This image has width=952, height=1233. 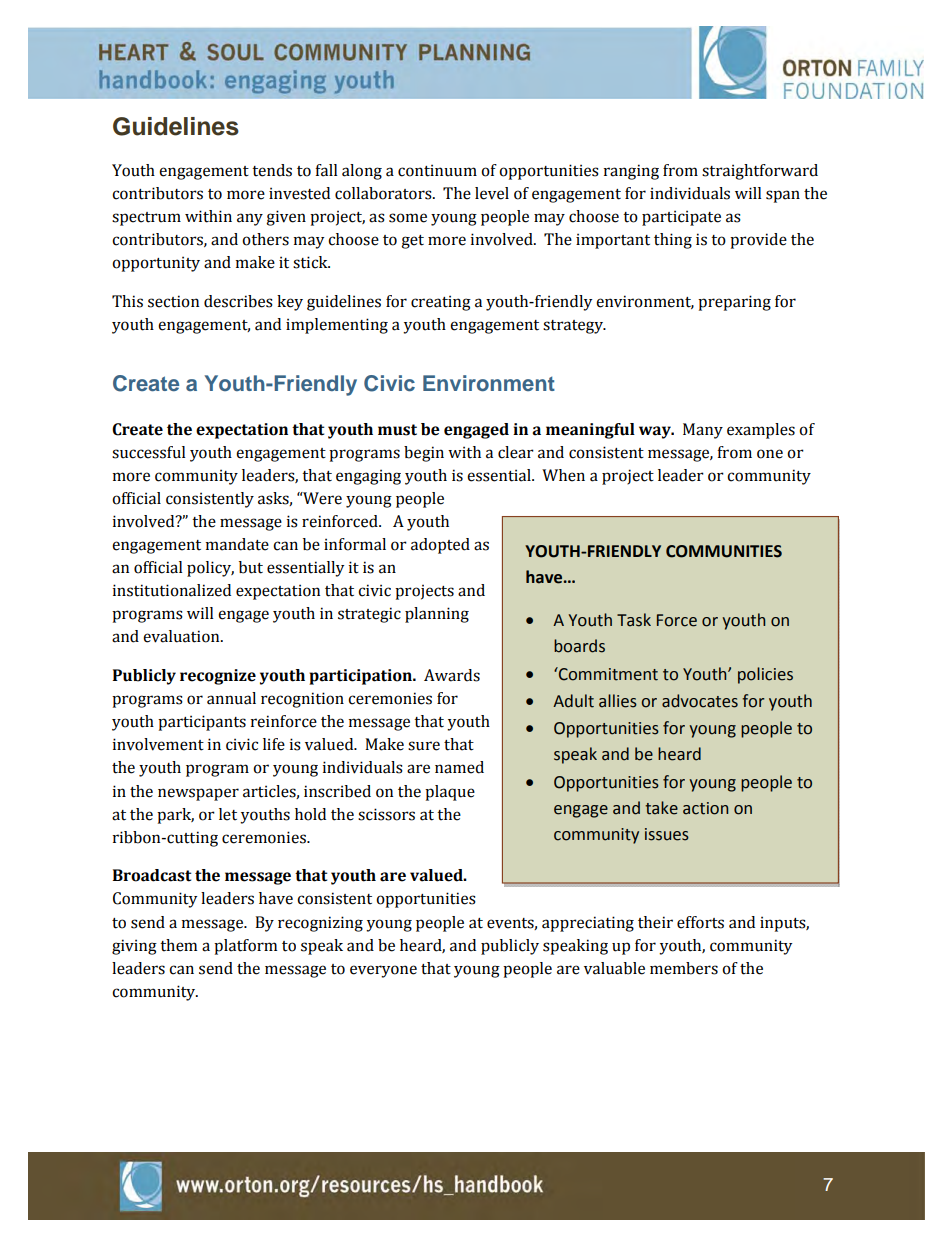 What do you see at coordinates (684, 968) in the image?
I see `members` at bounding box center [684, 968].
